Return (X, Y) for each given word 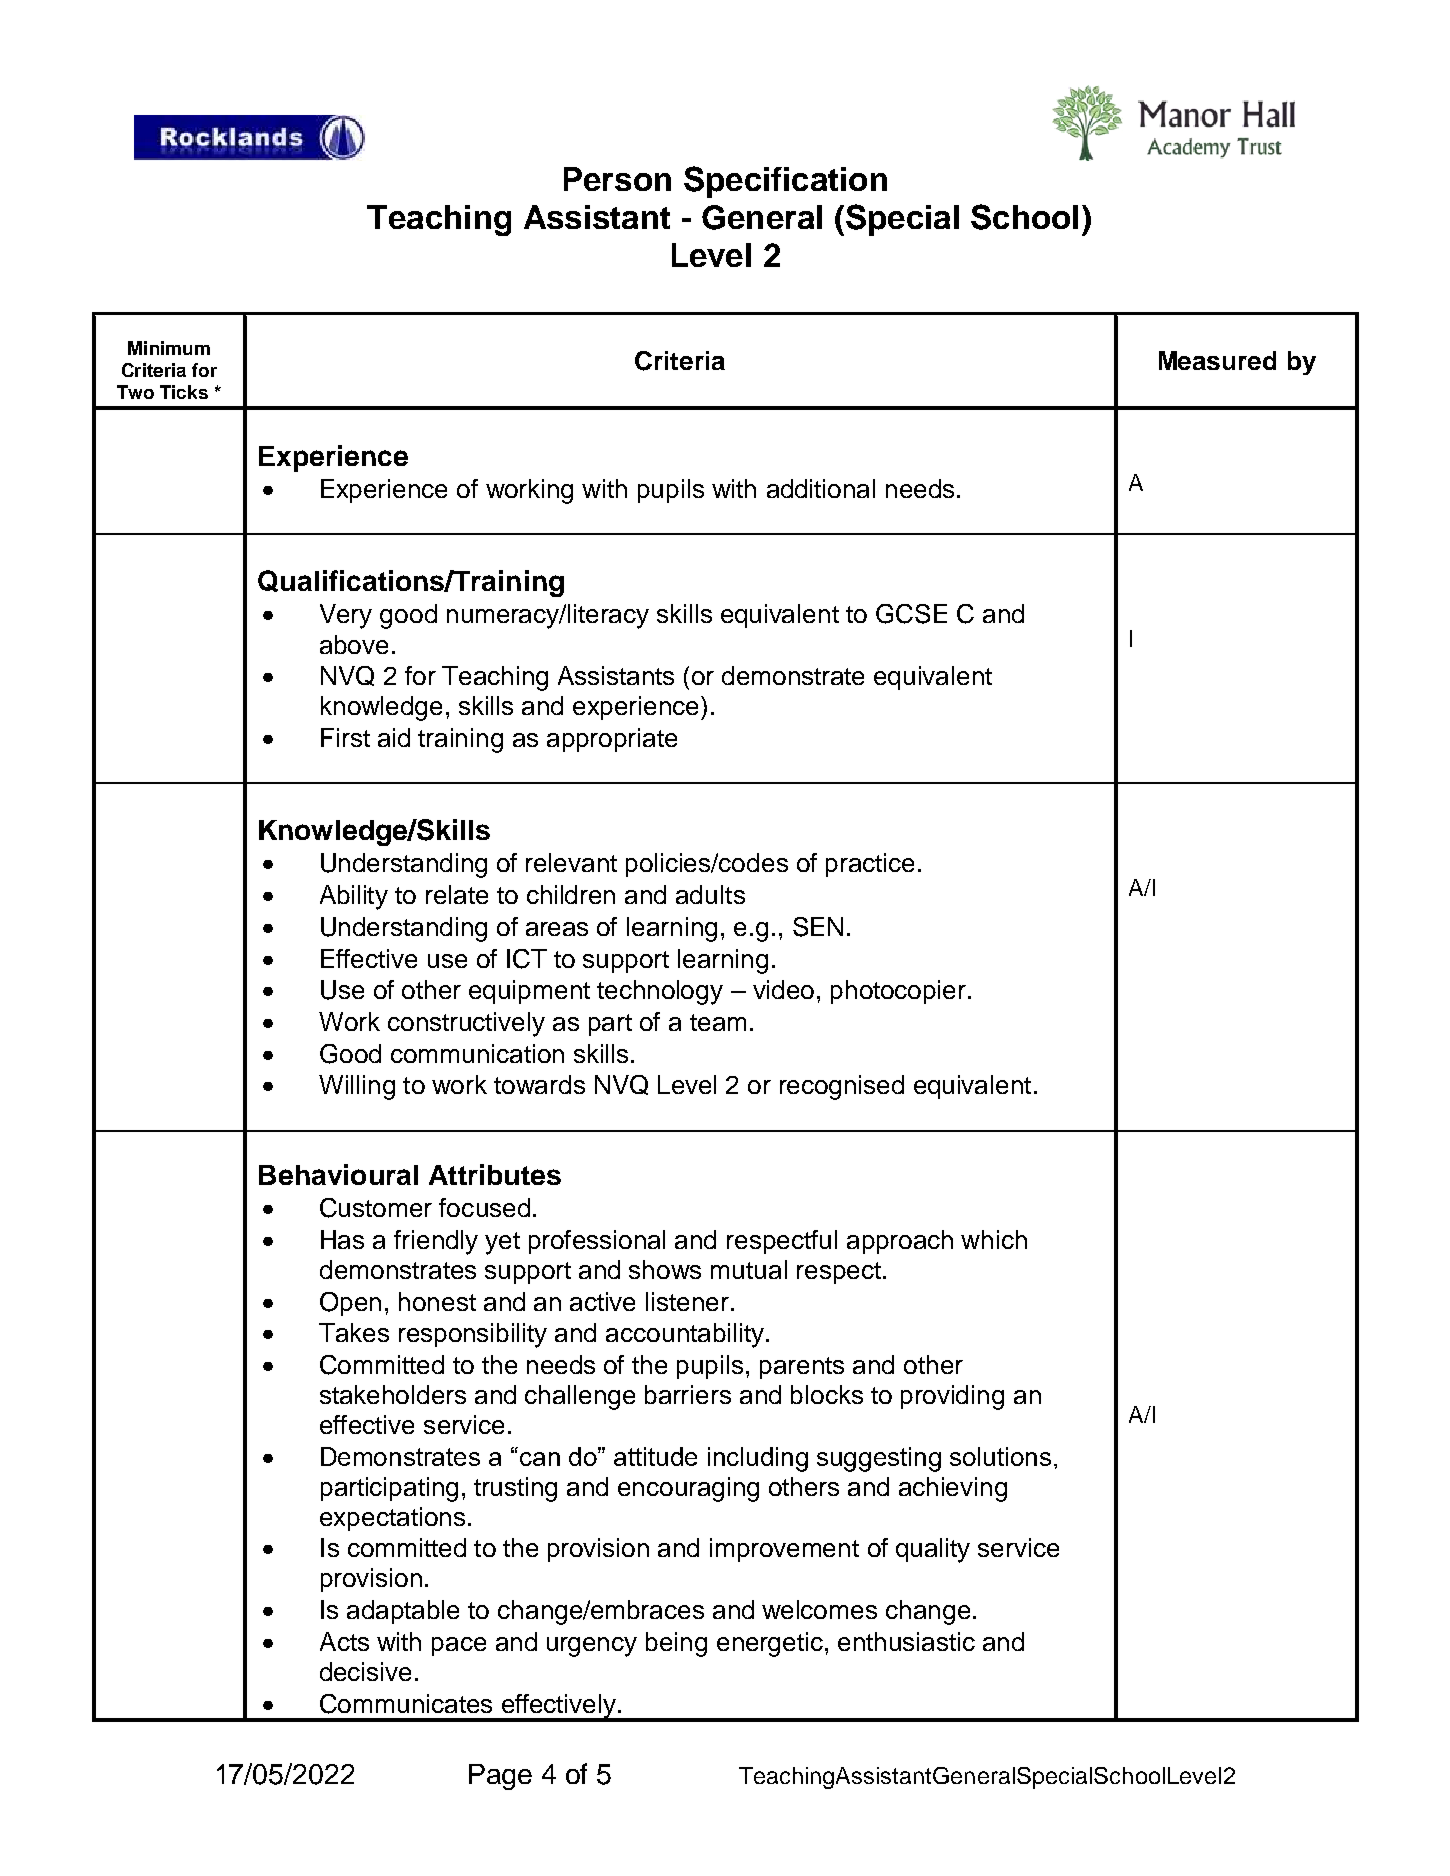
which (994, 1239)
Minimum (169, 348)
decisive (365, 1671)
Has (342, 1239)
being (676, 1644)
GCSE (911, 614)
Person (617, 179)
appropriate (612, 740)
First (345, 737)
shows (665, 1269)
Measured (1217, 360)
